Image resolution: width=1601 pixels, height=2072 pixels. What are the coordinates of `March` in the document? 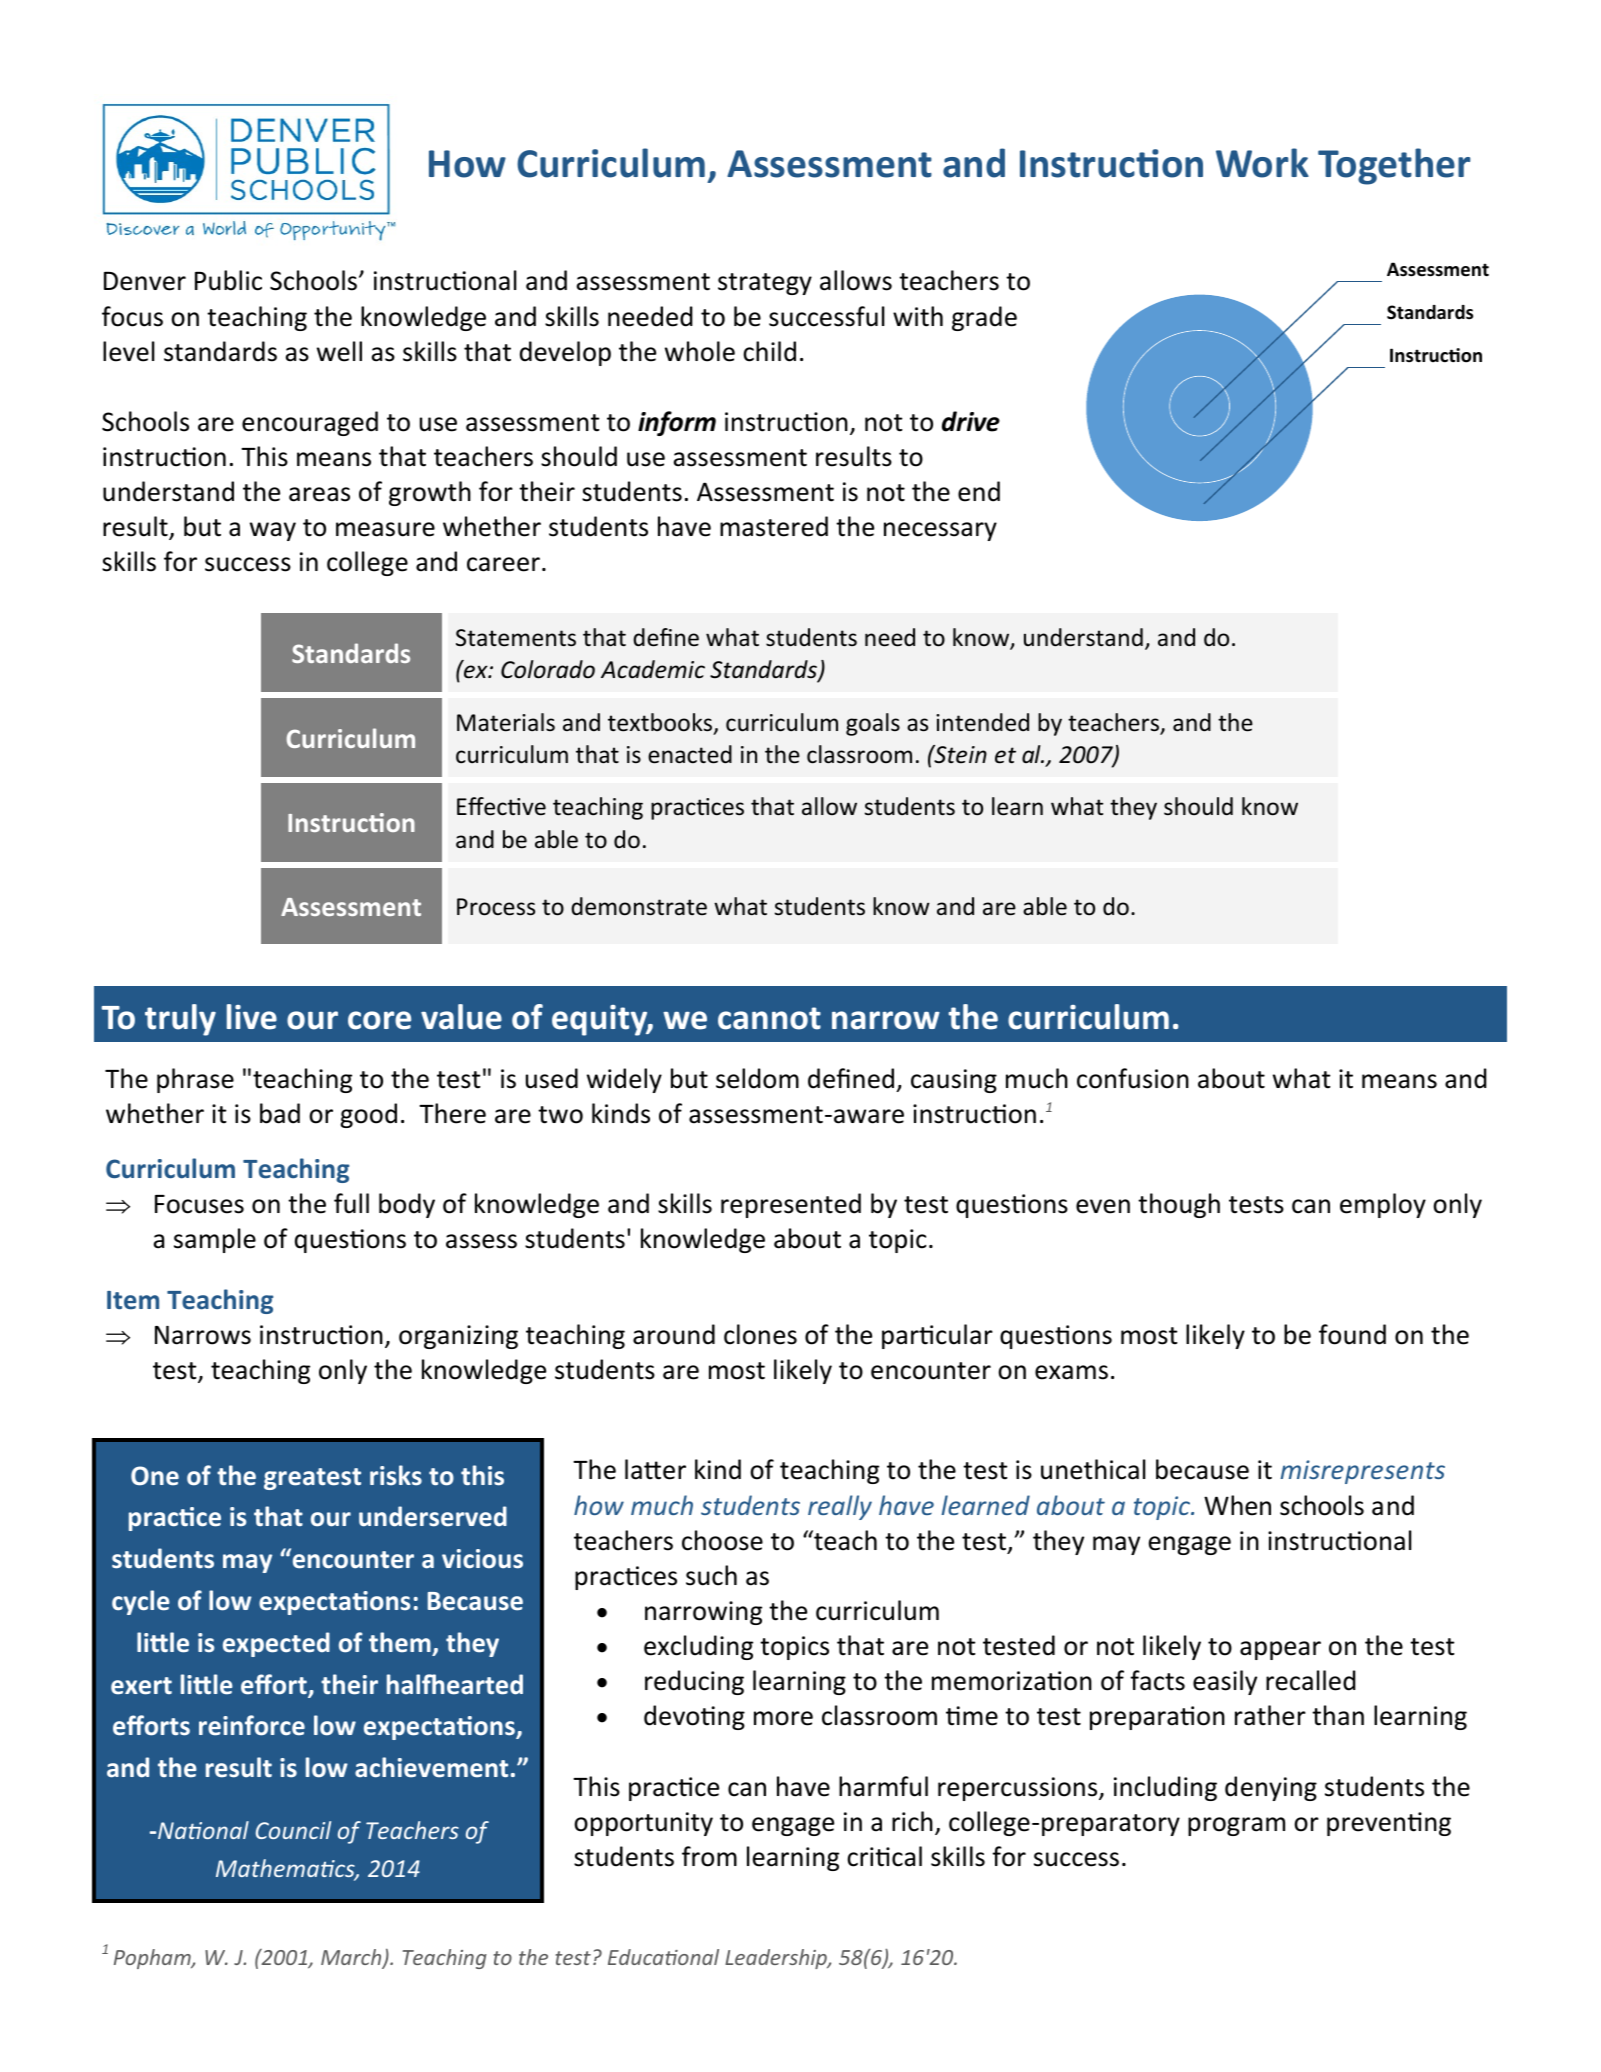 It's located at (352, 1958).
